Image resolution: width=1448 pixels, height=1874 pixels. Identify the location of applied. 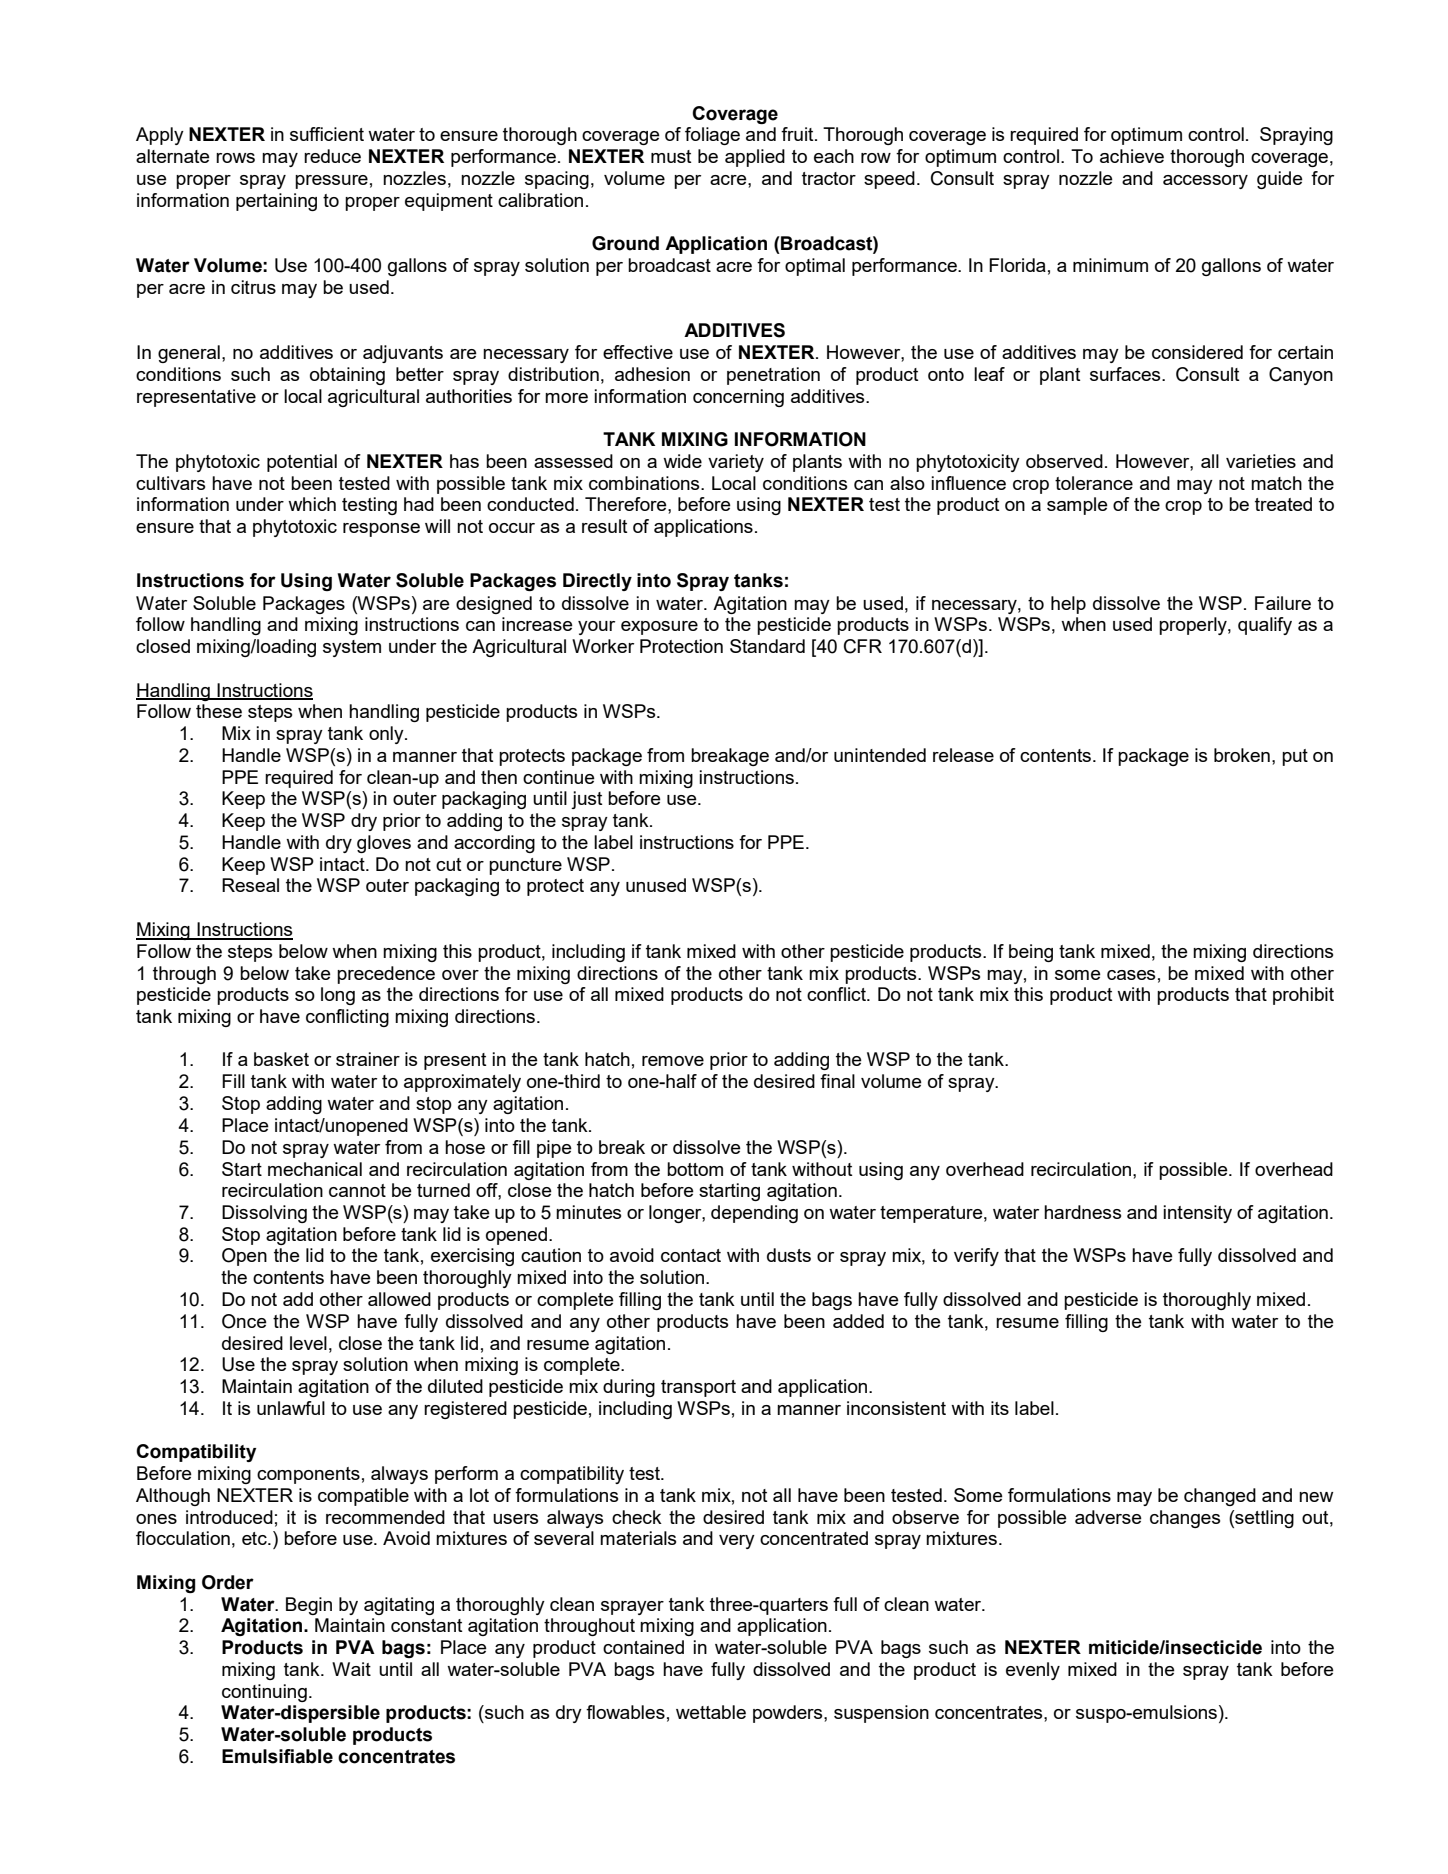
(755, 158).
